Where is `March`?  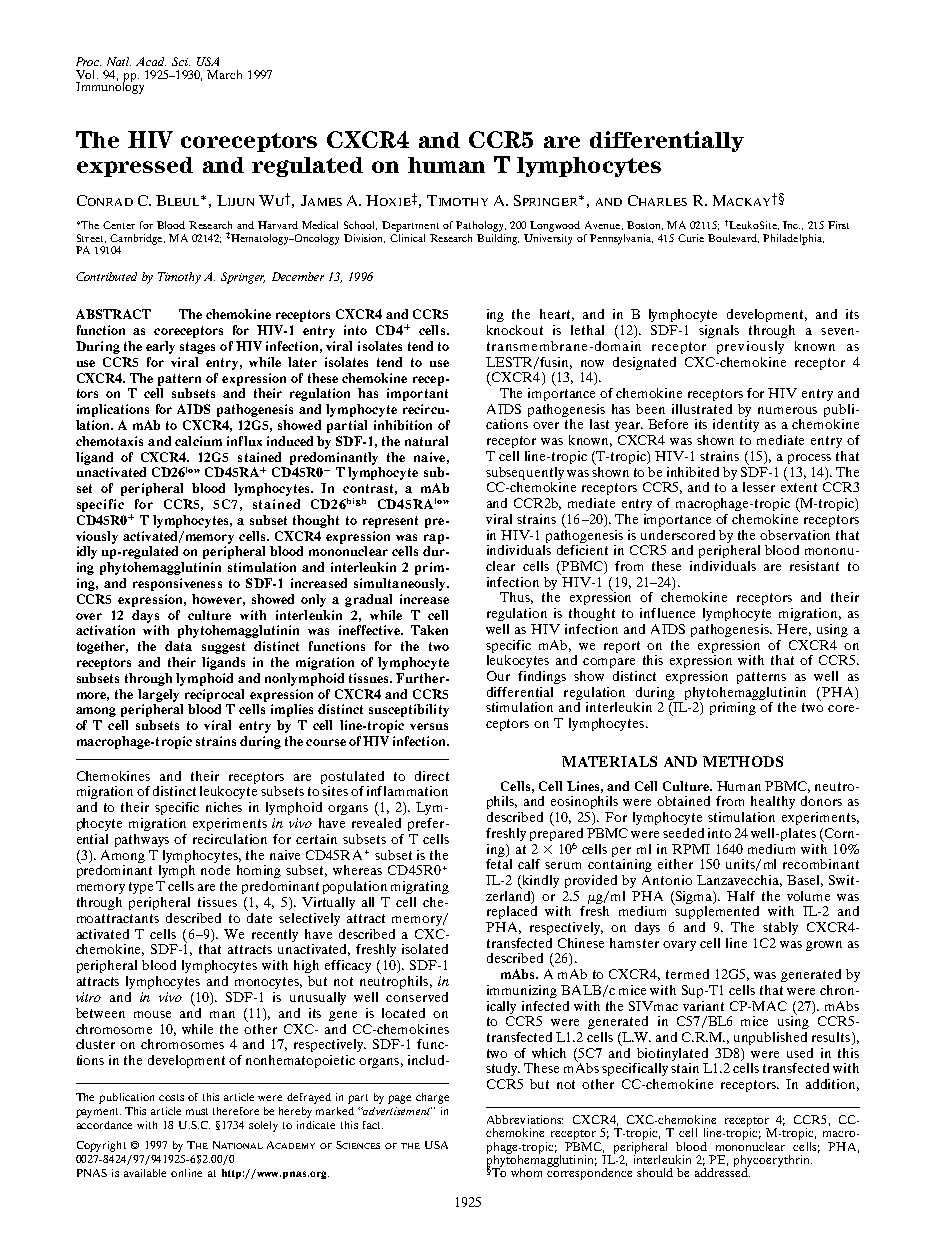
March is located at coordinates (224, 74).
